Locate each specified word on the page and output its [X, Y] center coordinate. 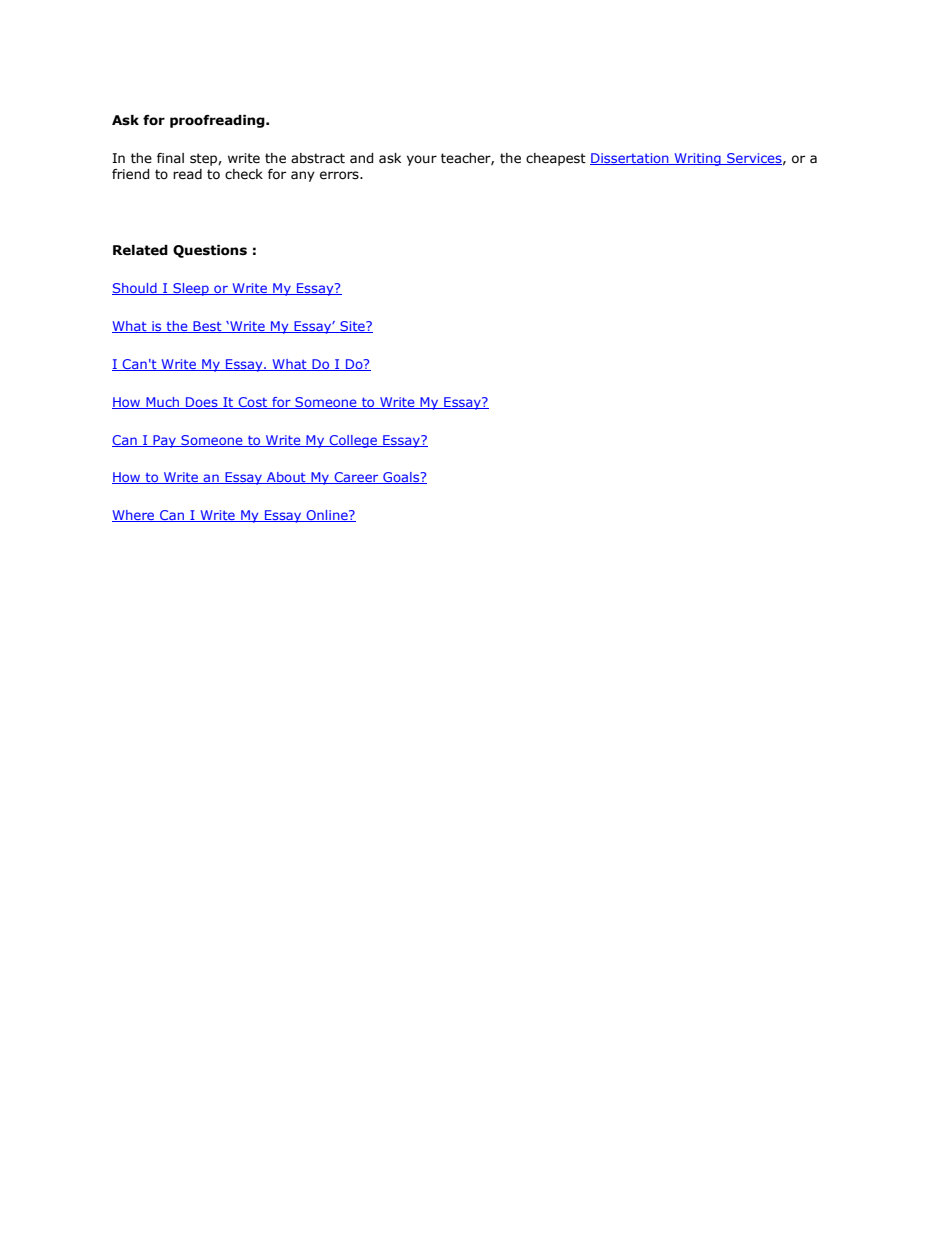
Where [134, 516]
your [422, 160]
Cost [253, 403]
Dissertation [630, 159]
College [353, 441]
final [170, 158]
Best [207, 327]
